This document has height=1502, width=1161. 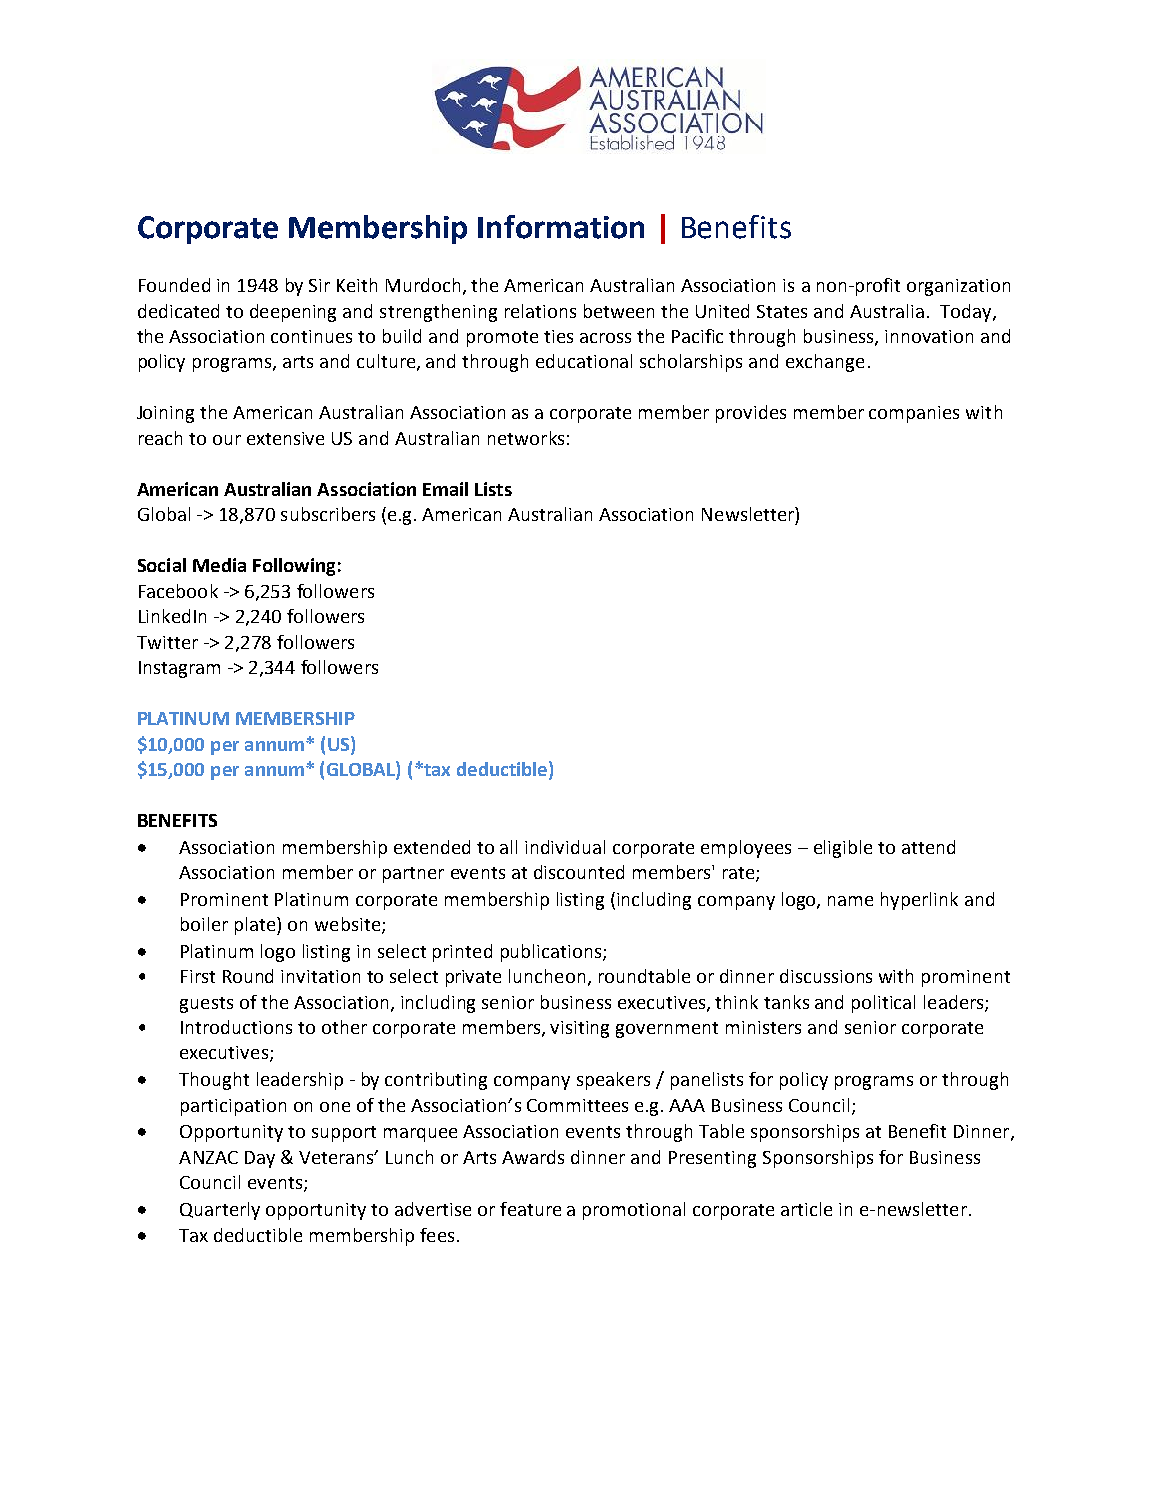 What do you see at coordinates (579, 872) in the document?
I see `discounted` at bounding box center [579, 872].
